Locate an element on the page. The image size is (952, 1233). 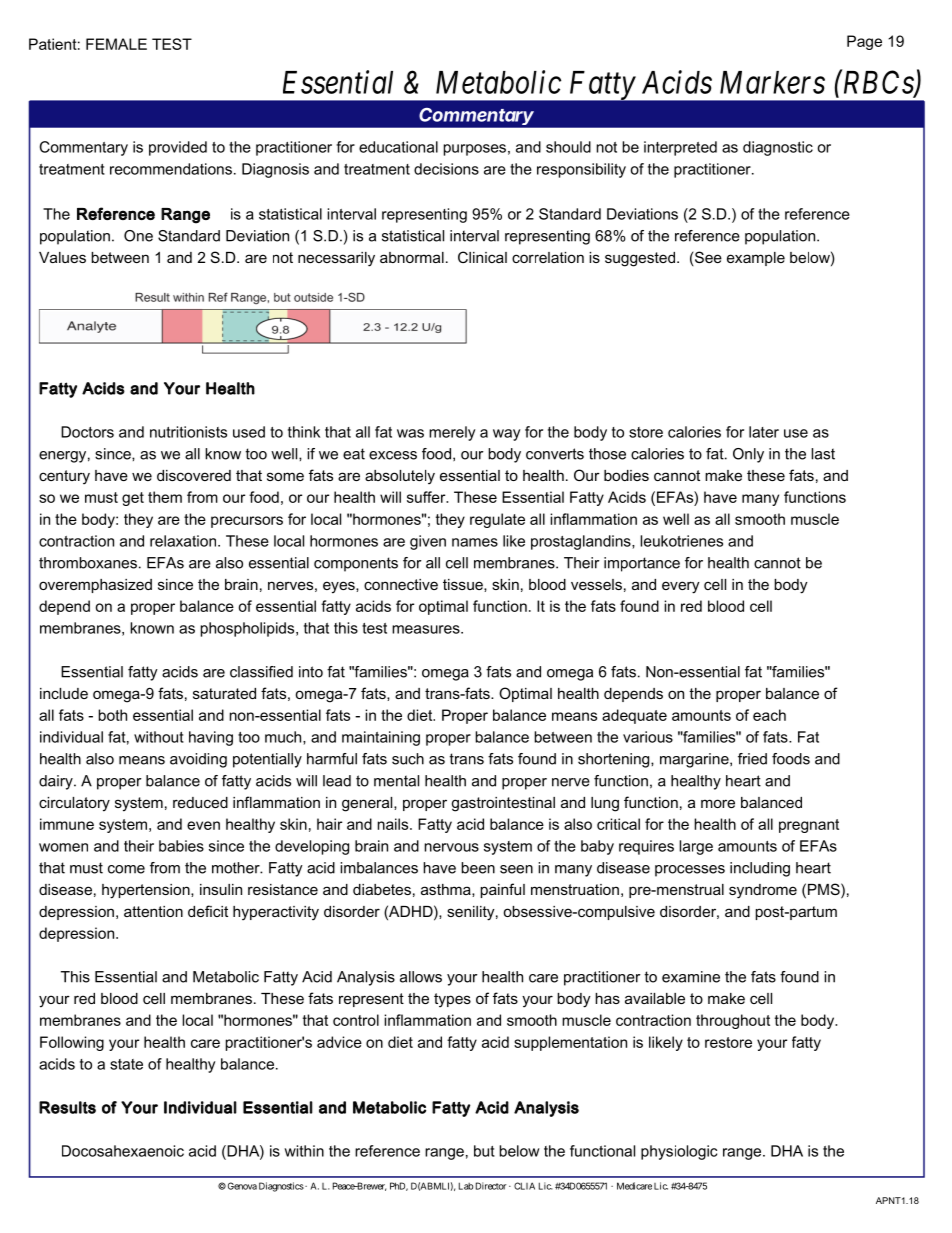
later is located at coordinates (764, 432).
